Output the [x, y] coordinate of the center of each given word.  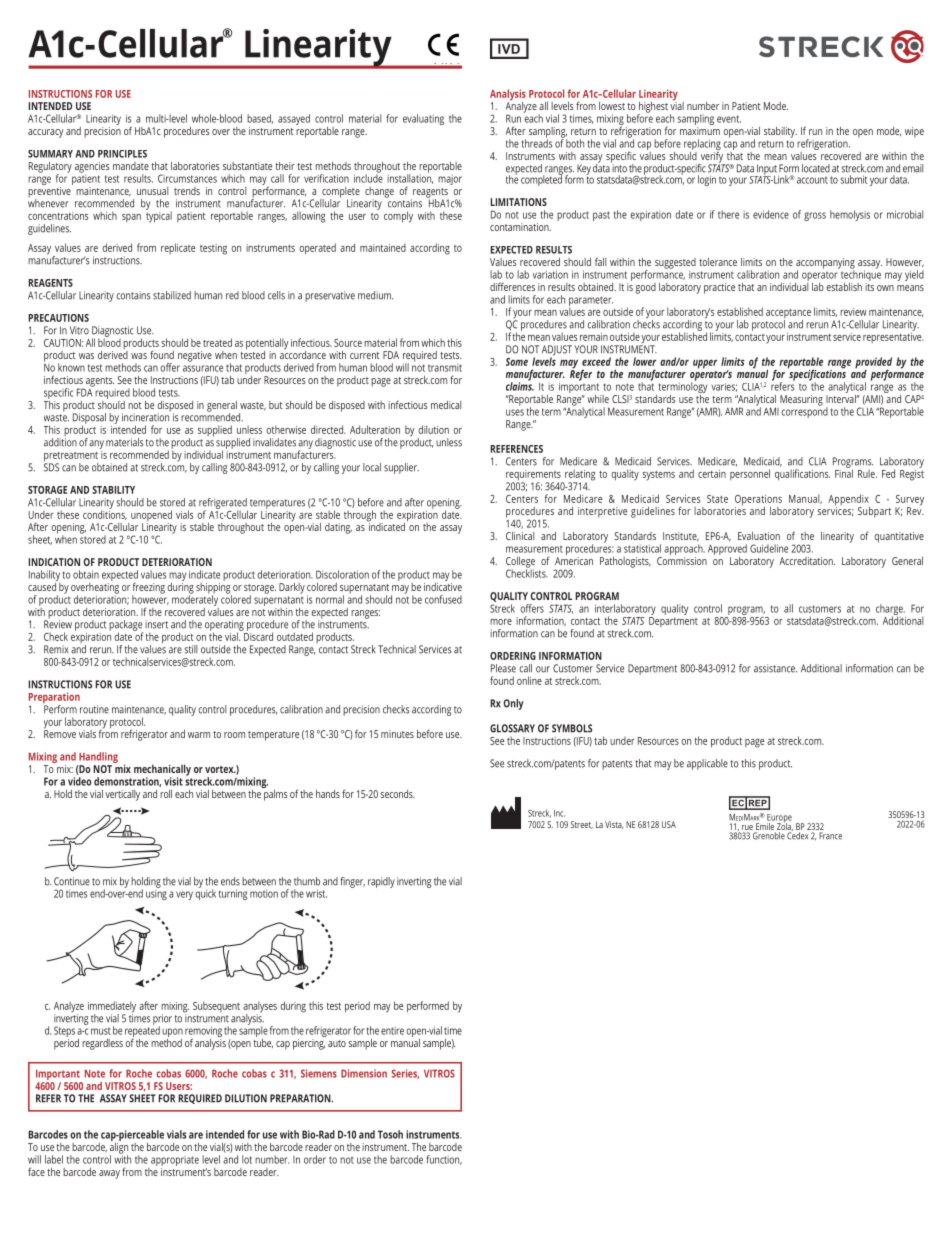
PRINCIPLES [122, 154]
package [126, 626]
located [816, 168]
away [109, 1174]
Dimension [364, 1073]
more [501, 622]
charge [890, 610]
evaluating [423, 119]
